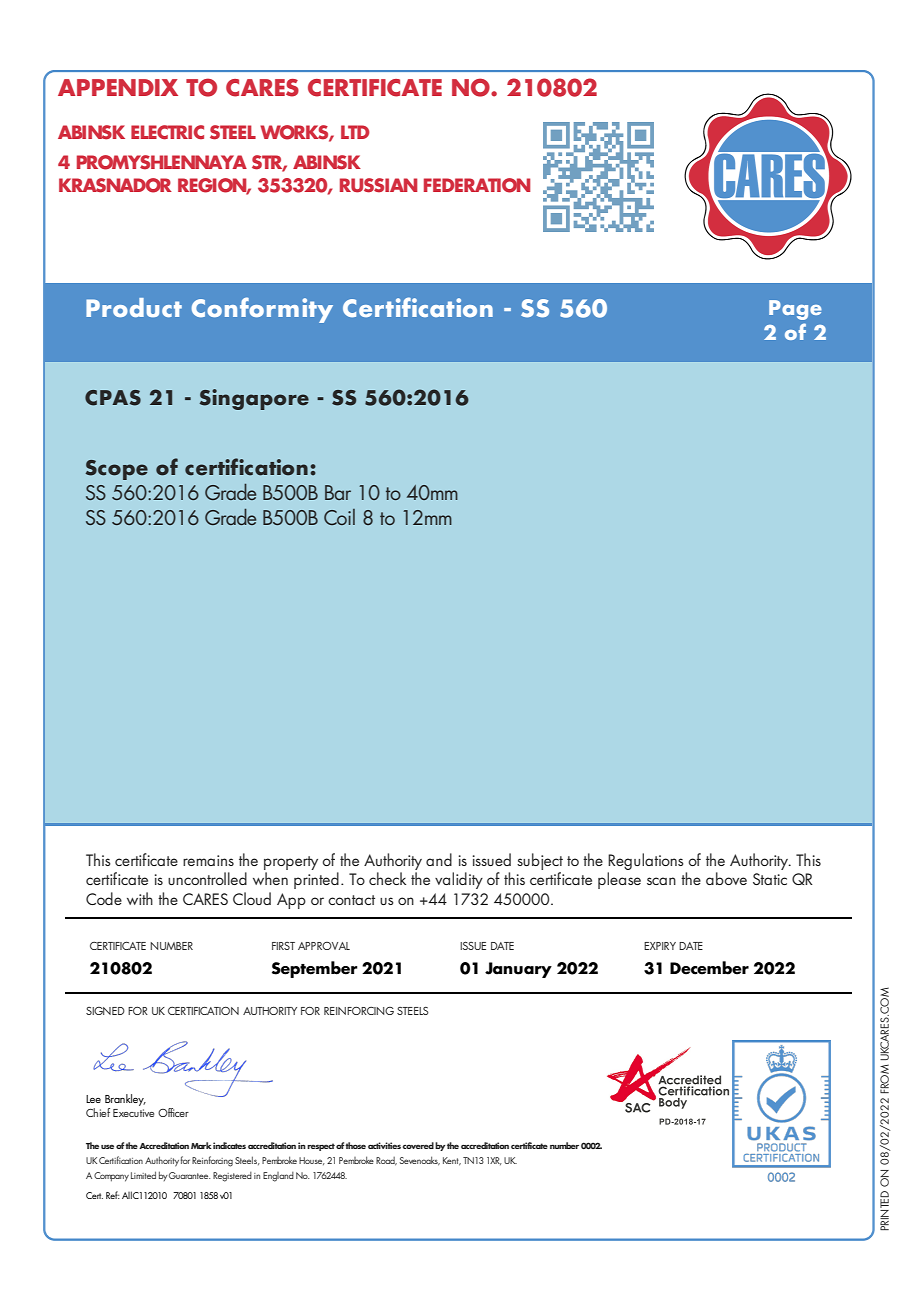  What do you see at coordinates (646, 861) in the screenshot?
I see `Regulations` at bounding box center [646, 861].
